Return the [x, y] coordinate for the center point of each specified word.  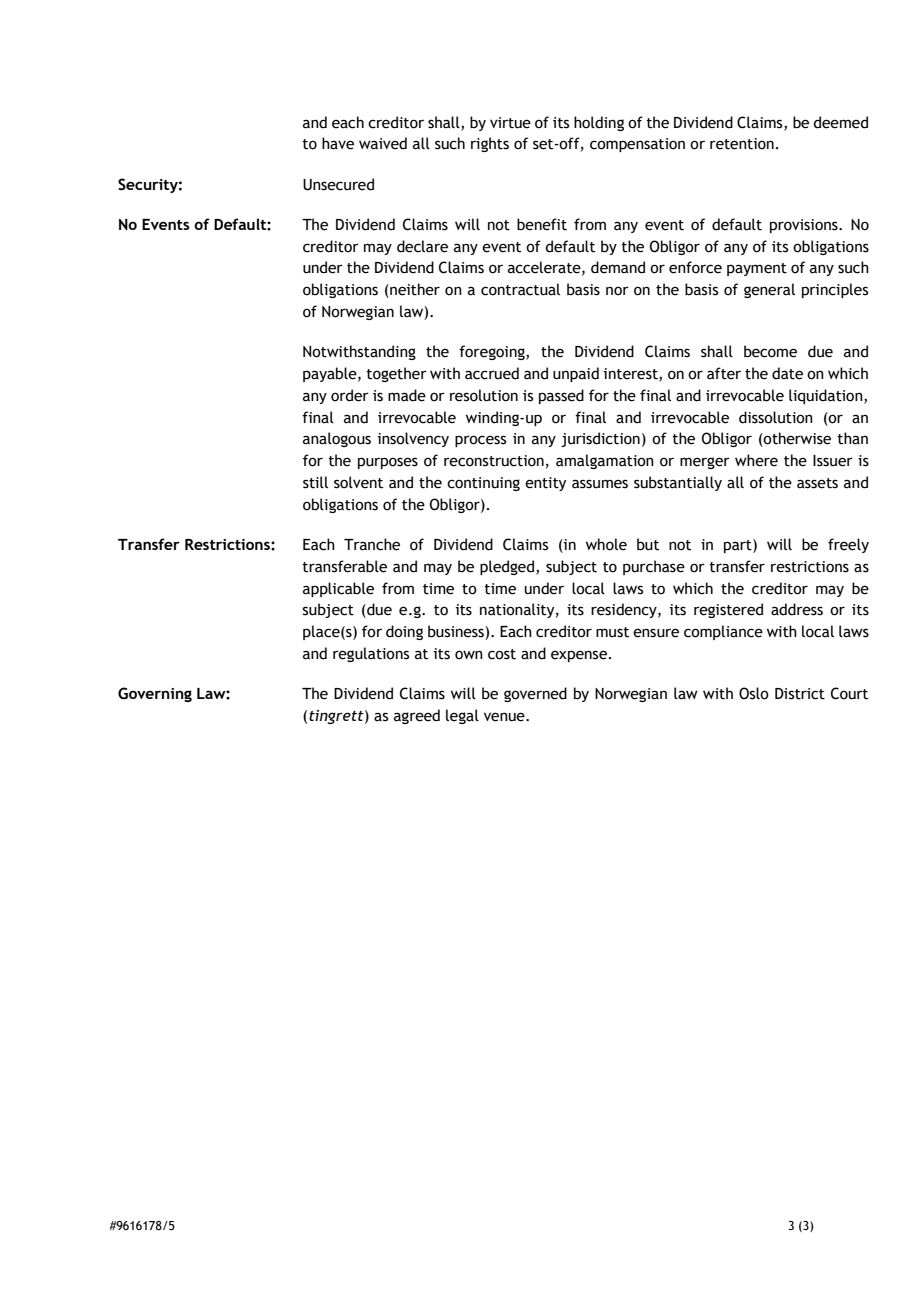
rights [490, 144]
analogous [337, 439]
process [480, 441]
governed [535, 694]
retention [742, 144]
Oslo [754, 693]
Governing [155, 694]
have [338, 143]
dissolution [776, 417]
